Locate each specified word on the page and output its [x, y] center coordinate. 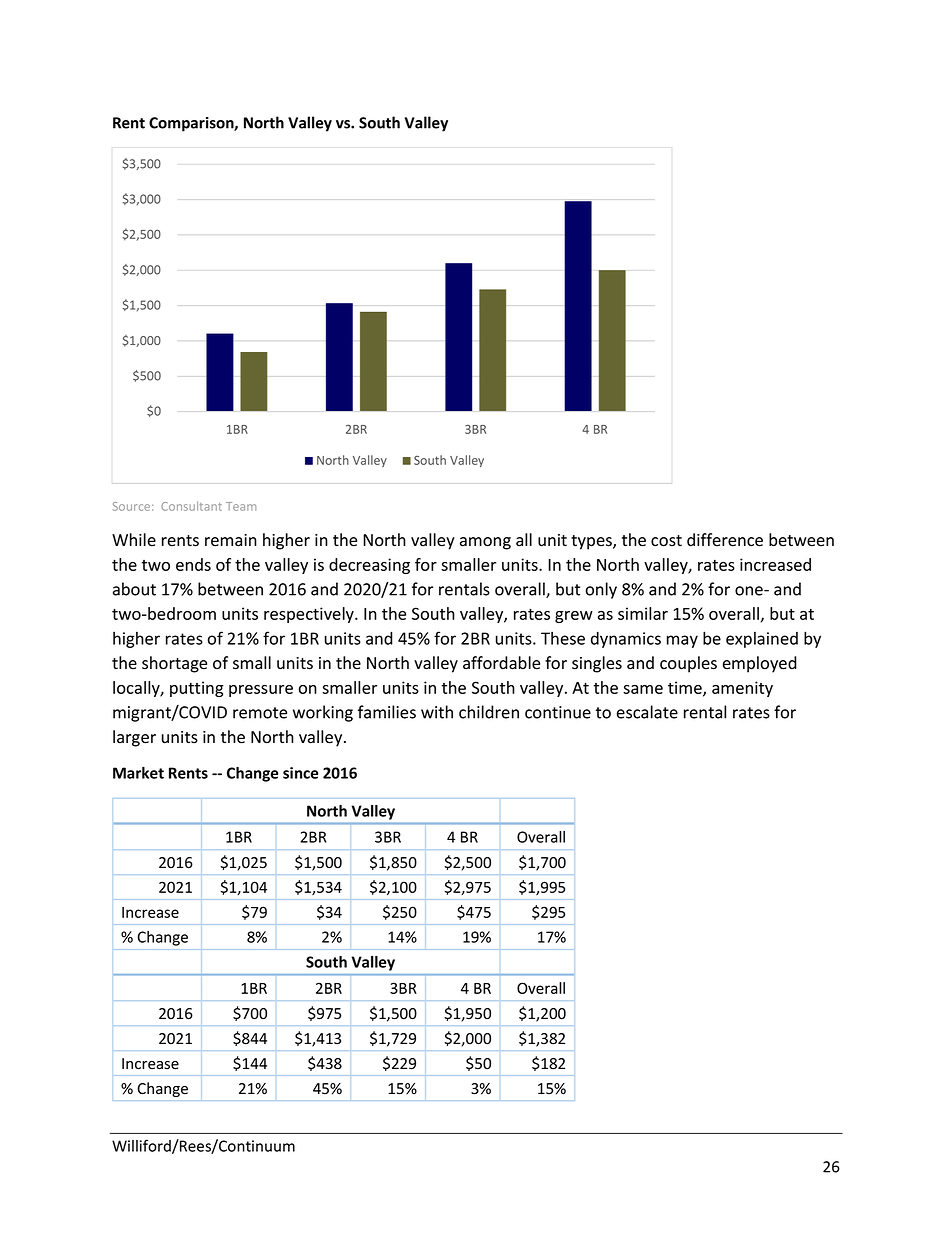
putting [197, 689]
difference [725, 540]
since [300, 773]
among [485, 543]
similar [643, 613]
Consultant [191, 506]
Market [138, 773]
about [134, 589]
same [643, 689]
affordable [501, 663]
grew [574, 617]
